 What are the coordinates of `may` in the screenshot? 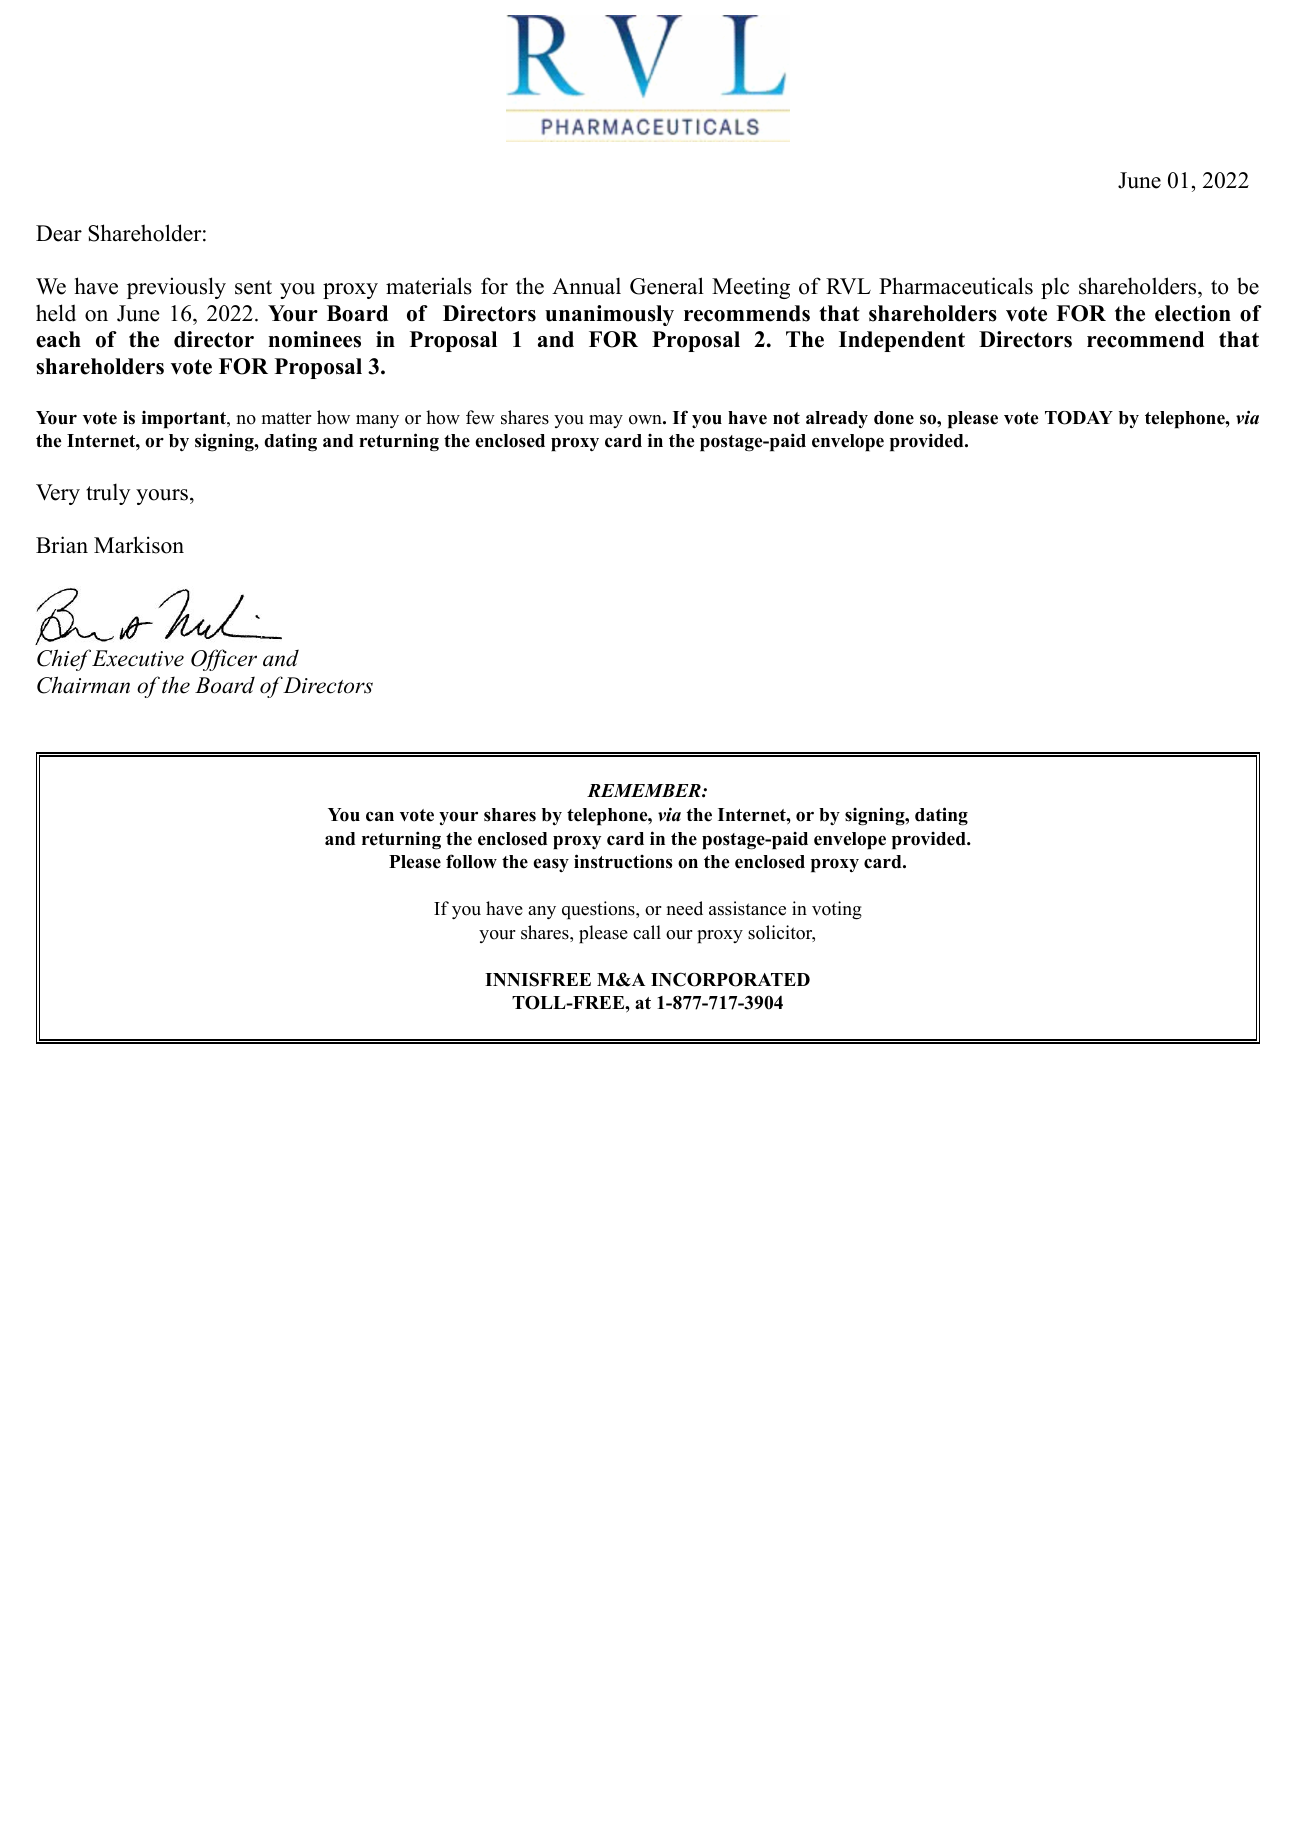 It's located at (606, 421).
